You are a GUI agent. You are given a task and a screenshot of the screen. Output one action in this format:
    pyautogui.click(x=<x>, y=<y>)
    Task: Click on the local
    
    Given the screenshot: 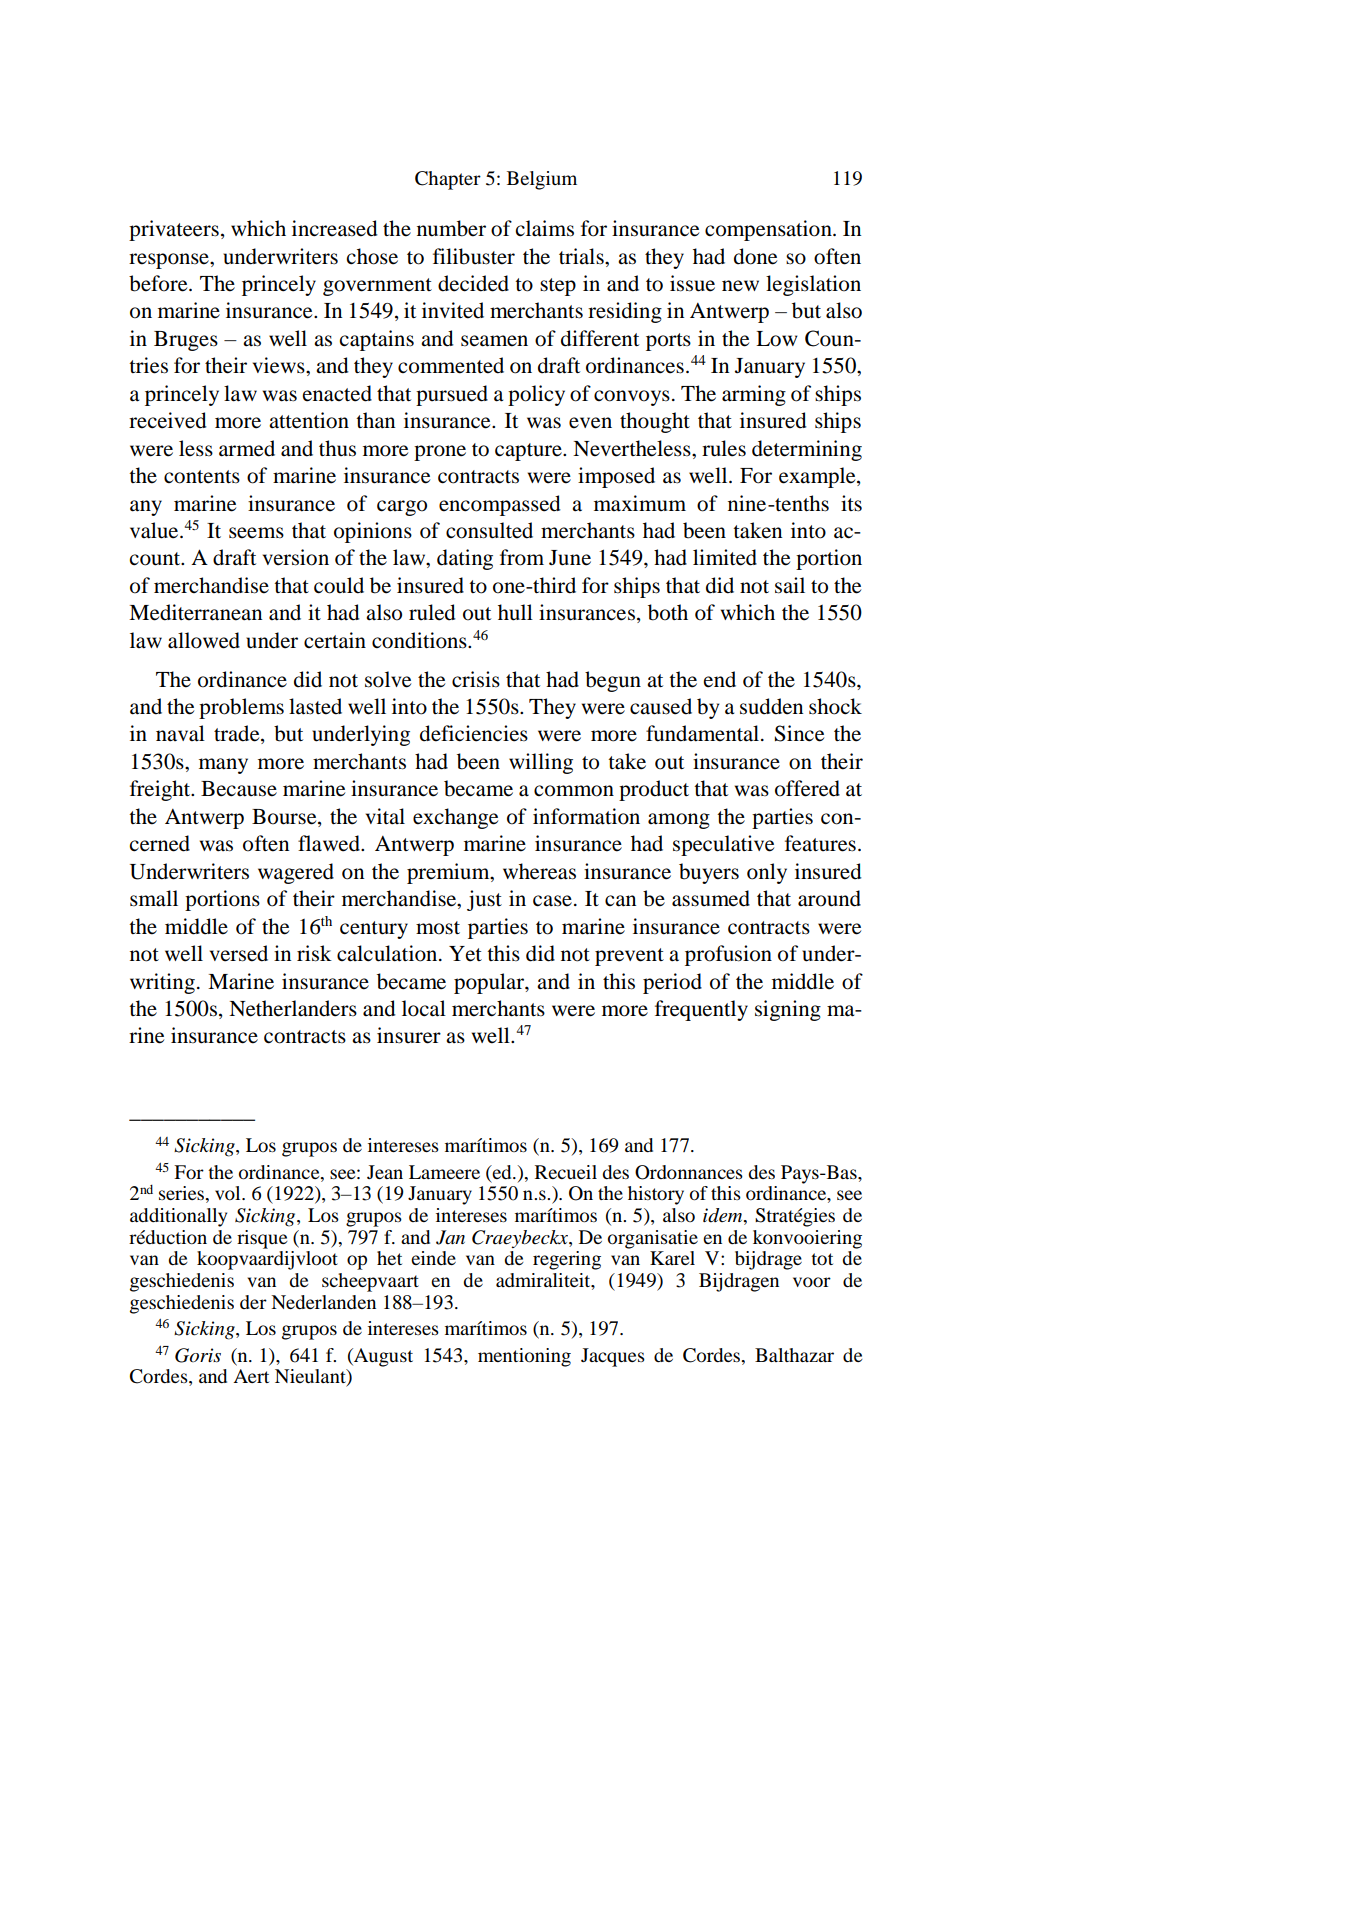 What is the action you would take?
    pyautogui.click(x=424, y=1008)
